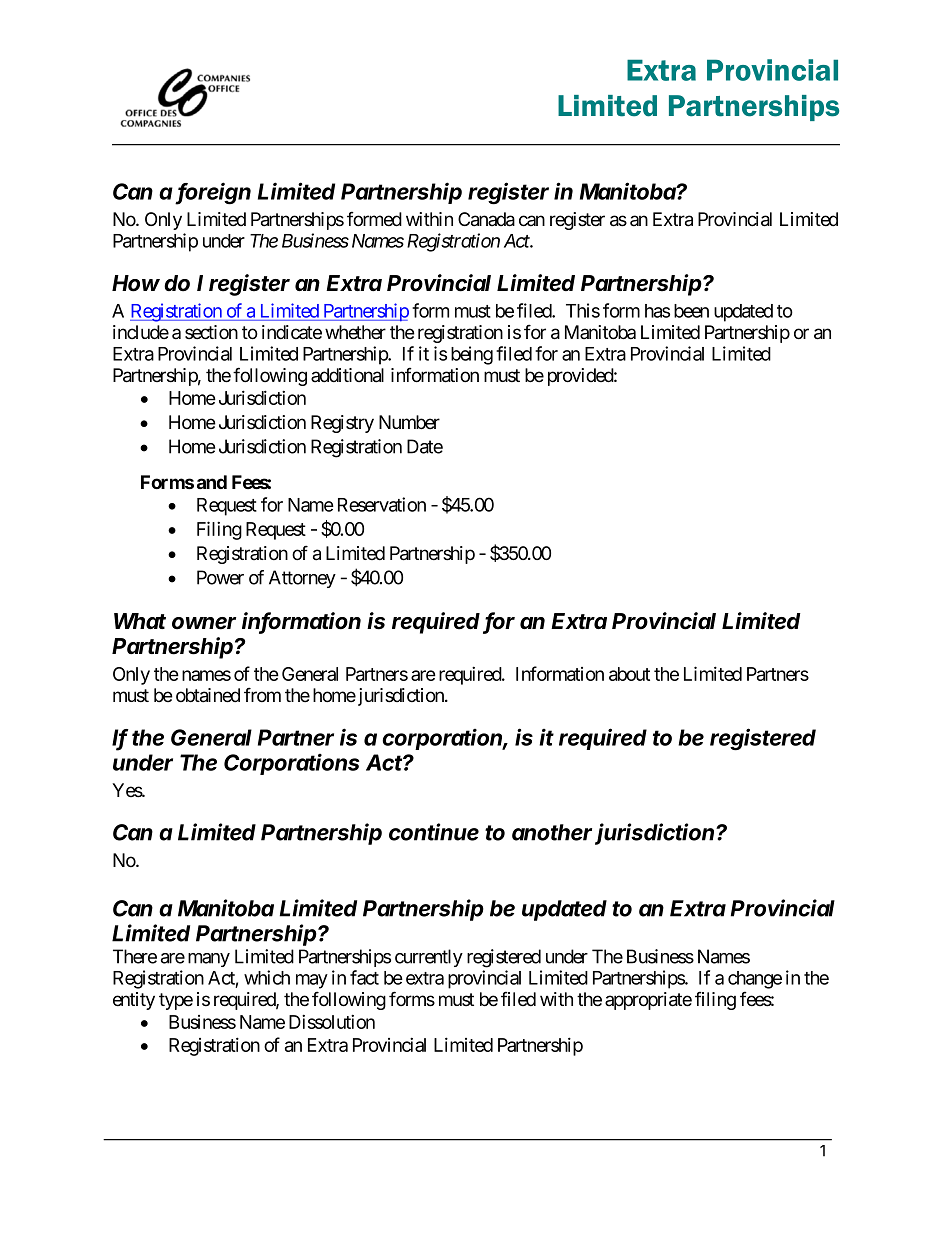 Image resolution: width=952 pixels, height=1233 pixels. Describe the element at coordinates (629, 674) in the screenshot. I see `about` at that location.
